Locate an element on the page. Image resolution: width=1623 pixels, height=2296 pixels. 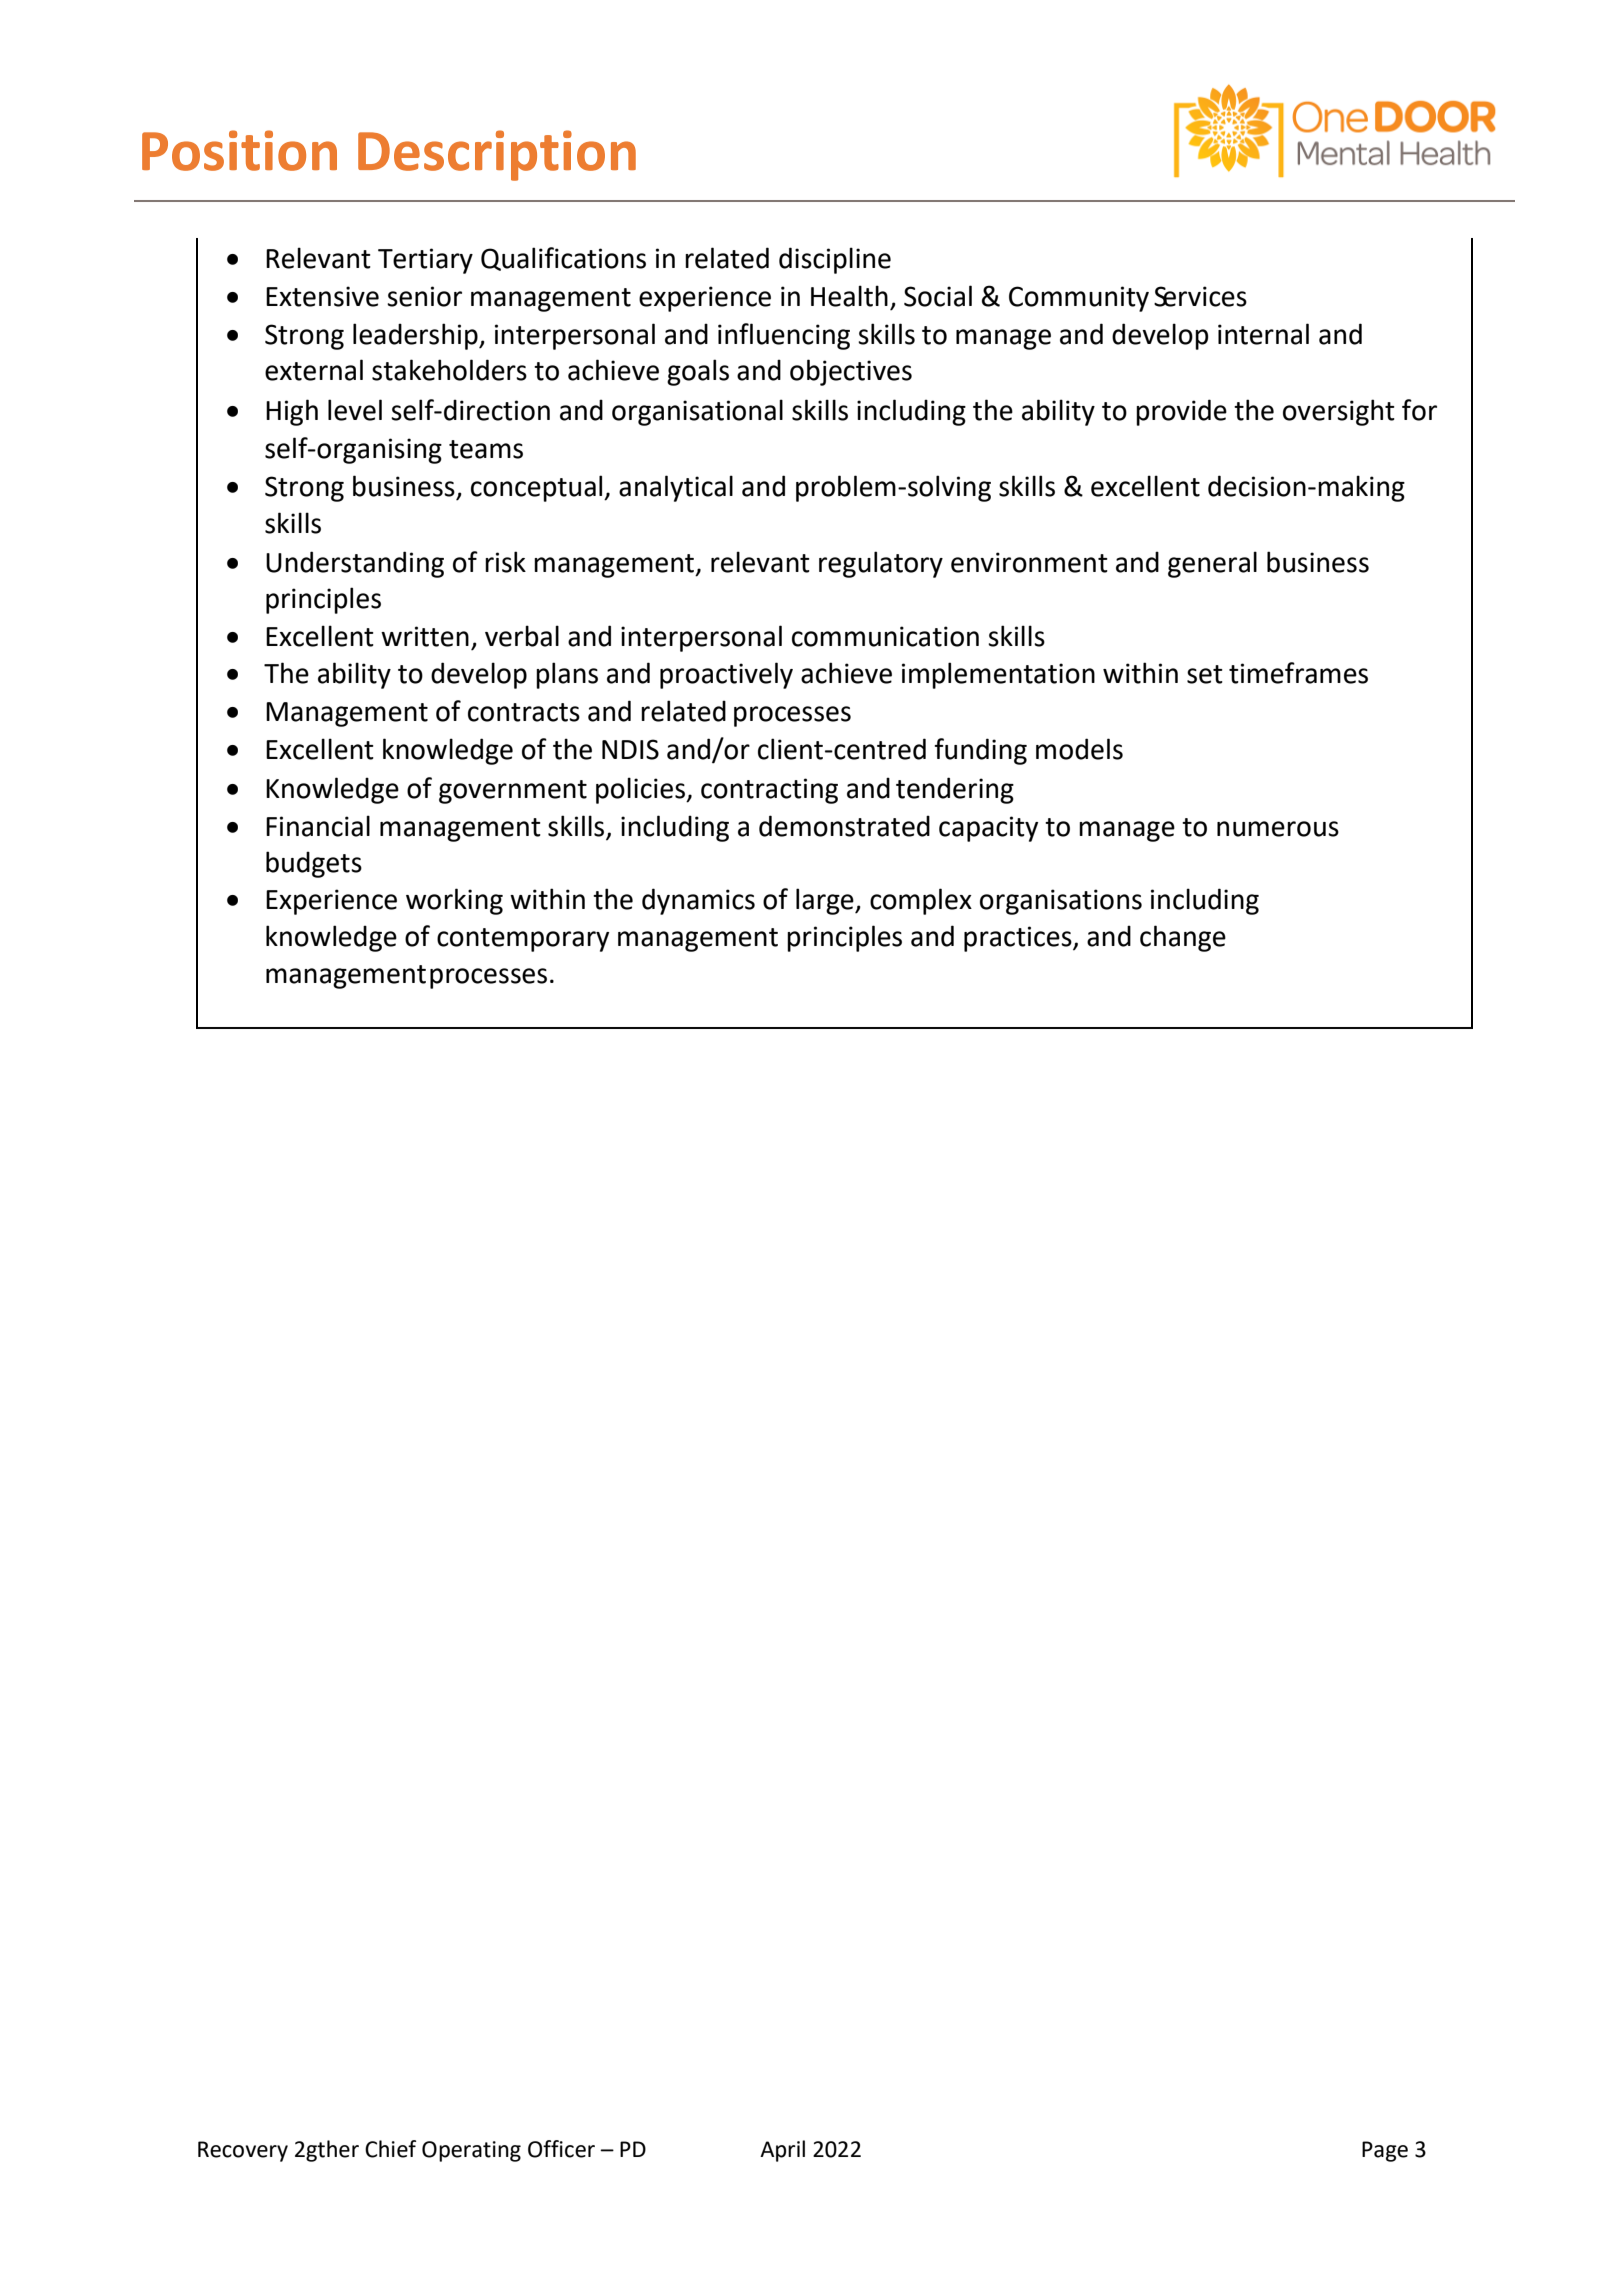
demonstrated is located at coordinates (844, 826).
